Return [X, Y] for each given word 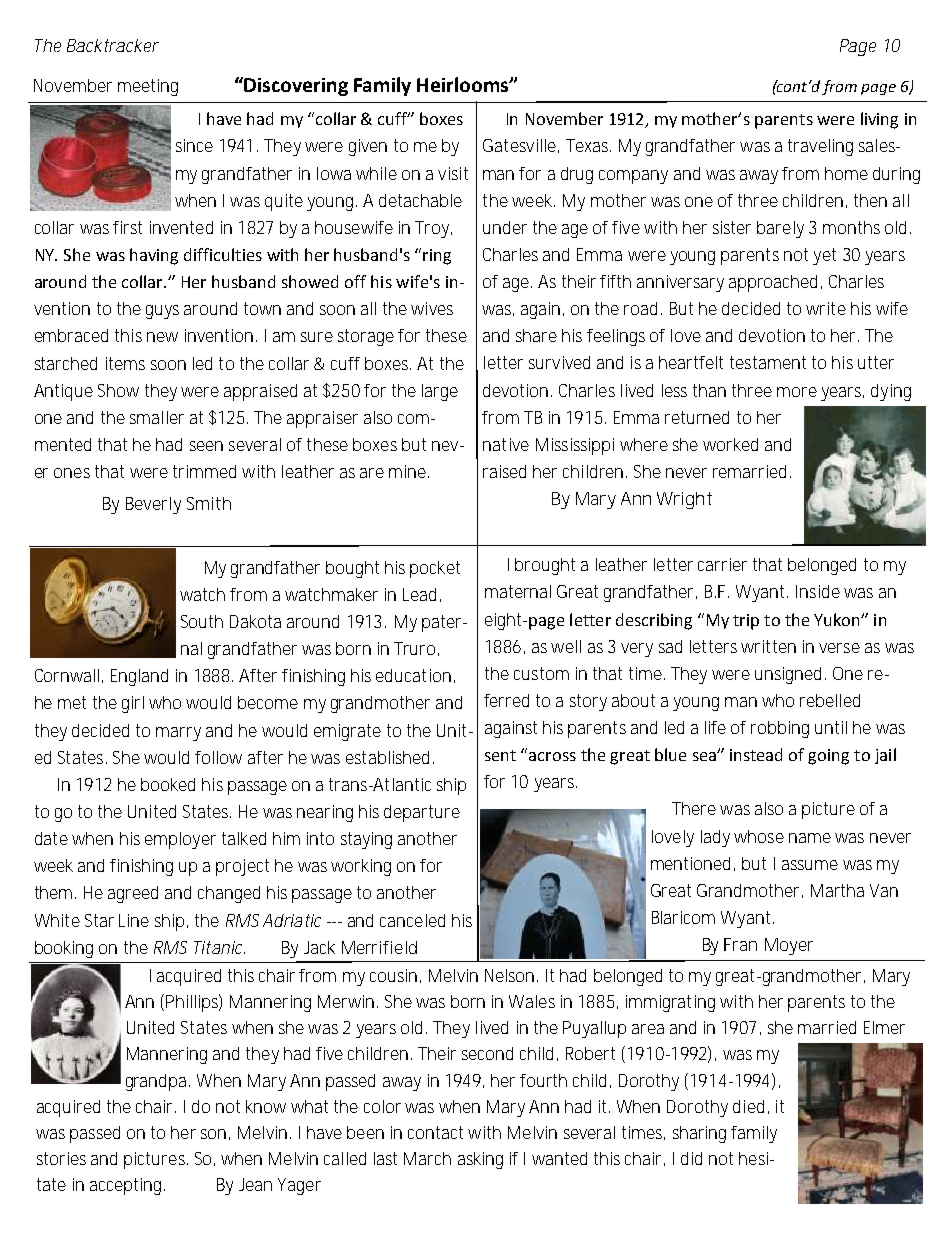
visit [453, 173]
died [748, 1106]
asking [480, 1160]
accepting [127, 1186]
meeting [148, 87]
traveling [820, 147]
